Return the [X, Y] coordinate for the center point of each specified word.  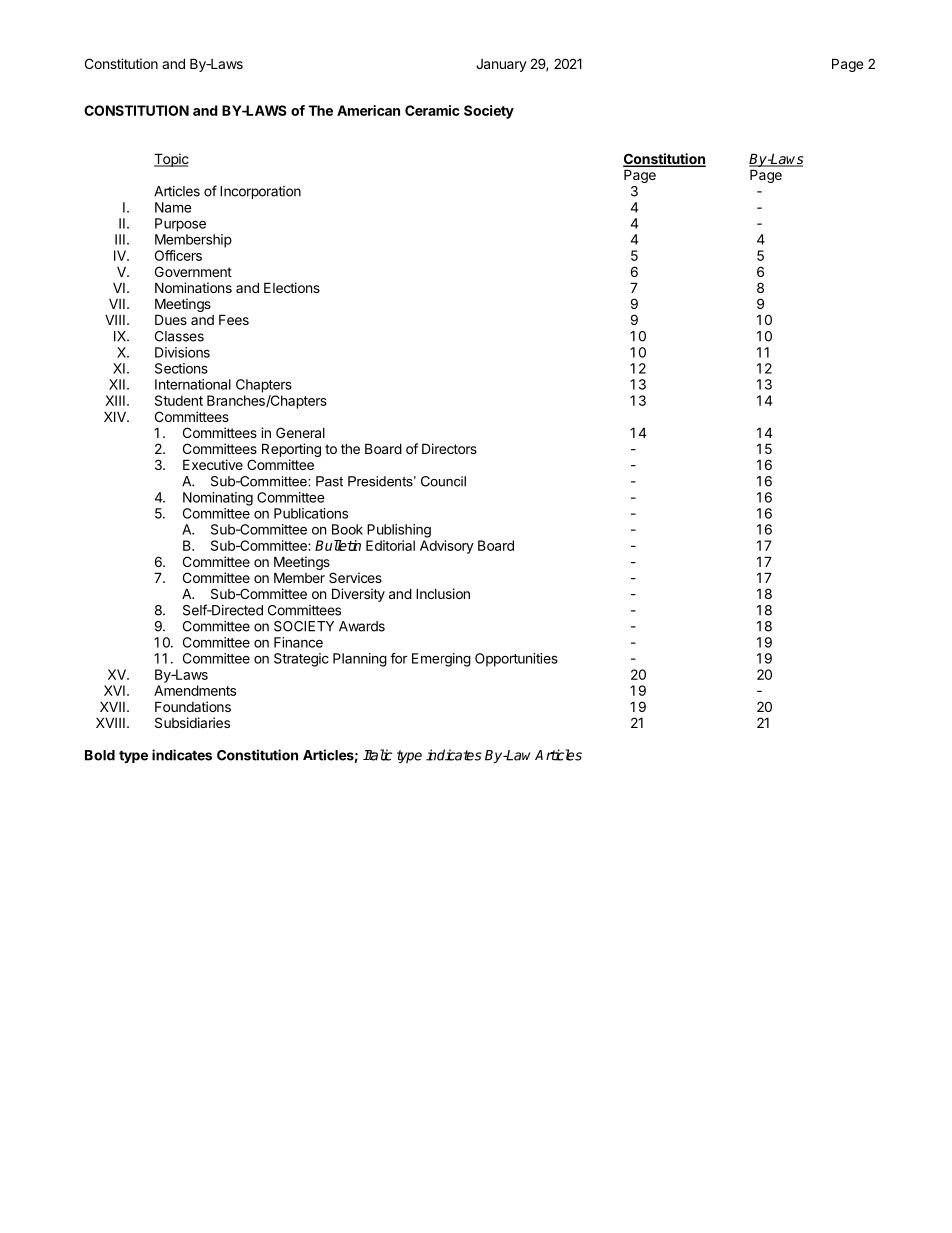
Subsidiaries [192, 722]
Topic [171, 160]
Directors [449, 448]
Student [179, 400]
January [501, 65]
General [300, 432]
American [368, 110]
